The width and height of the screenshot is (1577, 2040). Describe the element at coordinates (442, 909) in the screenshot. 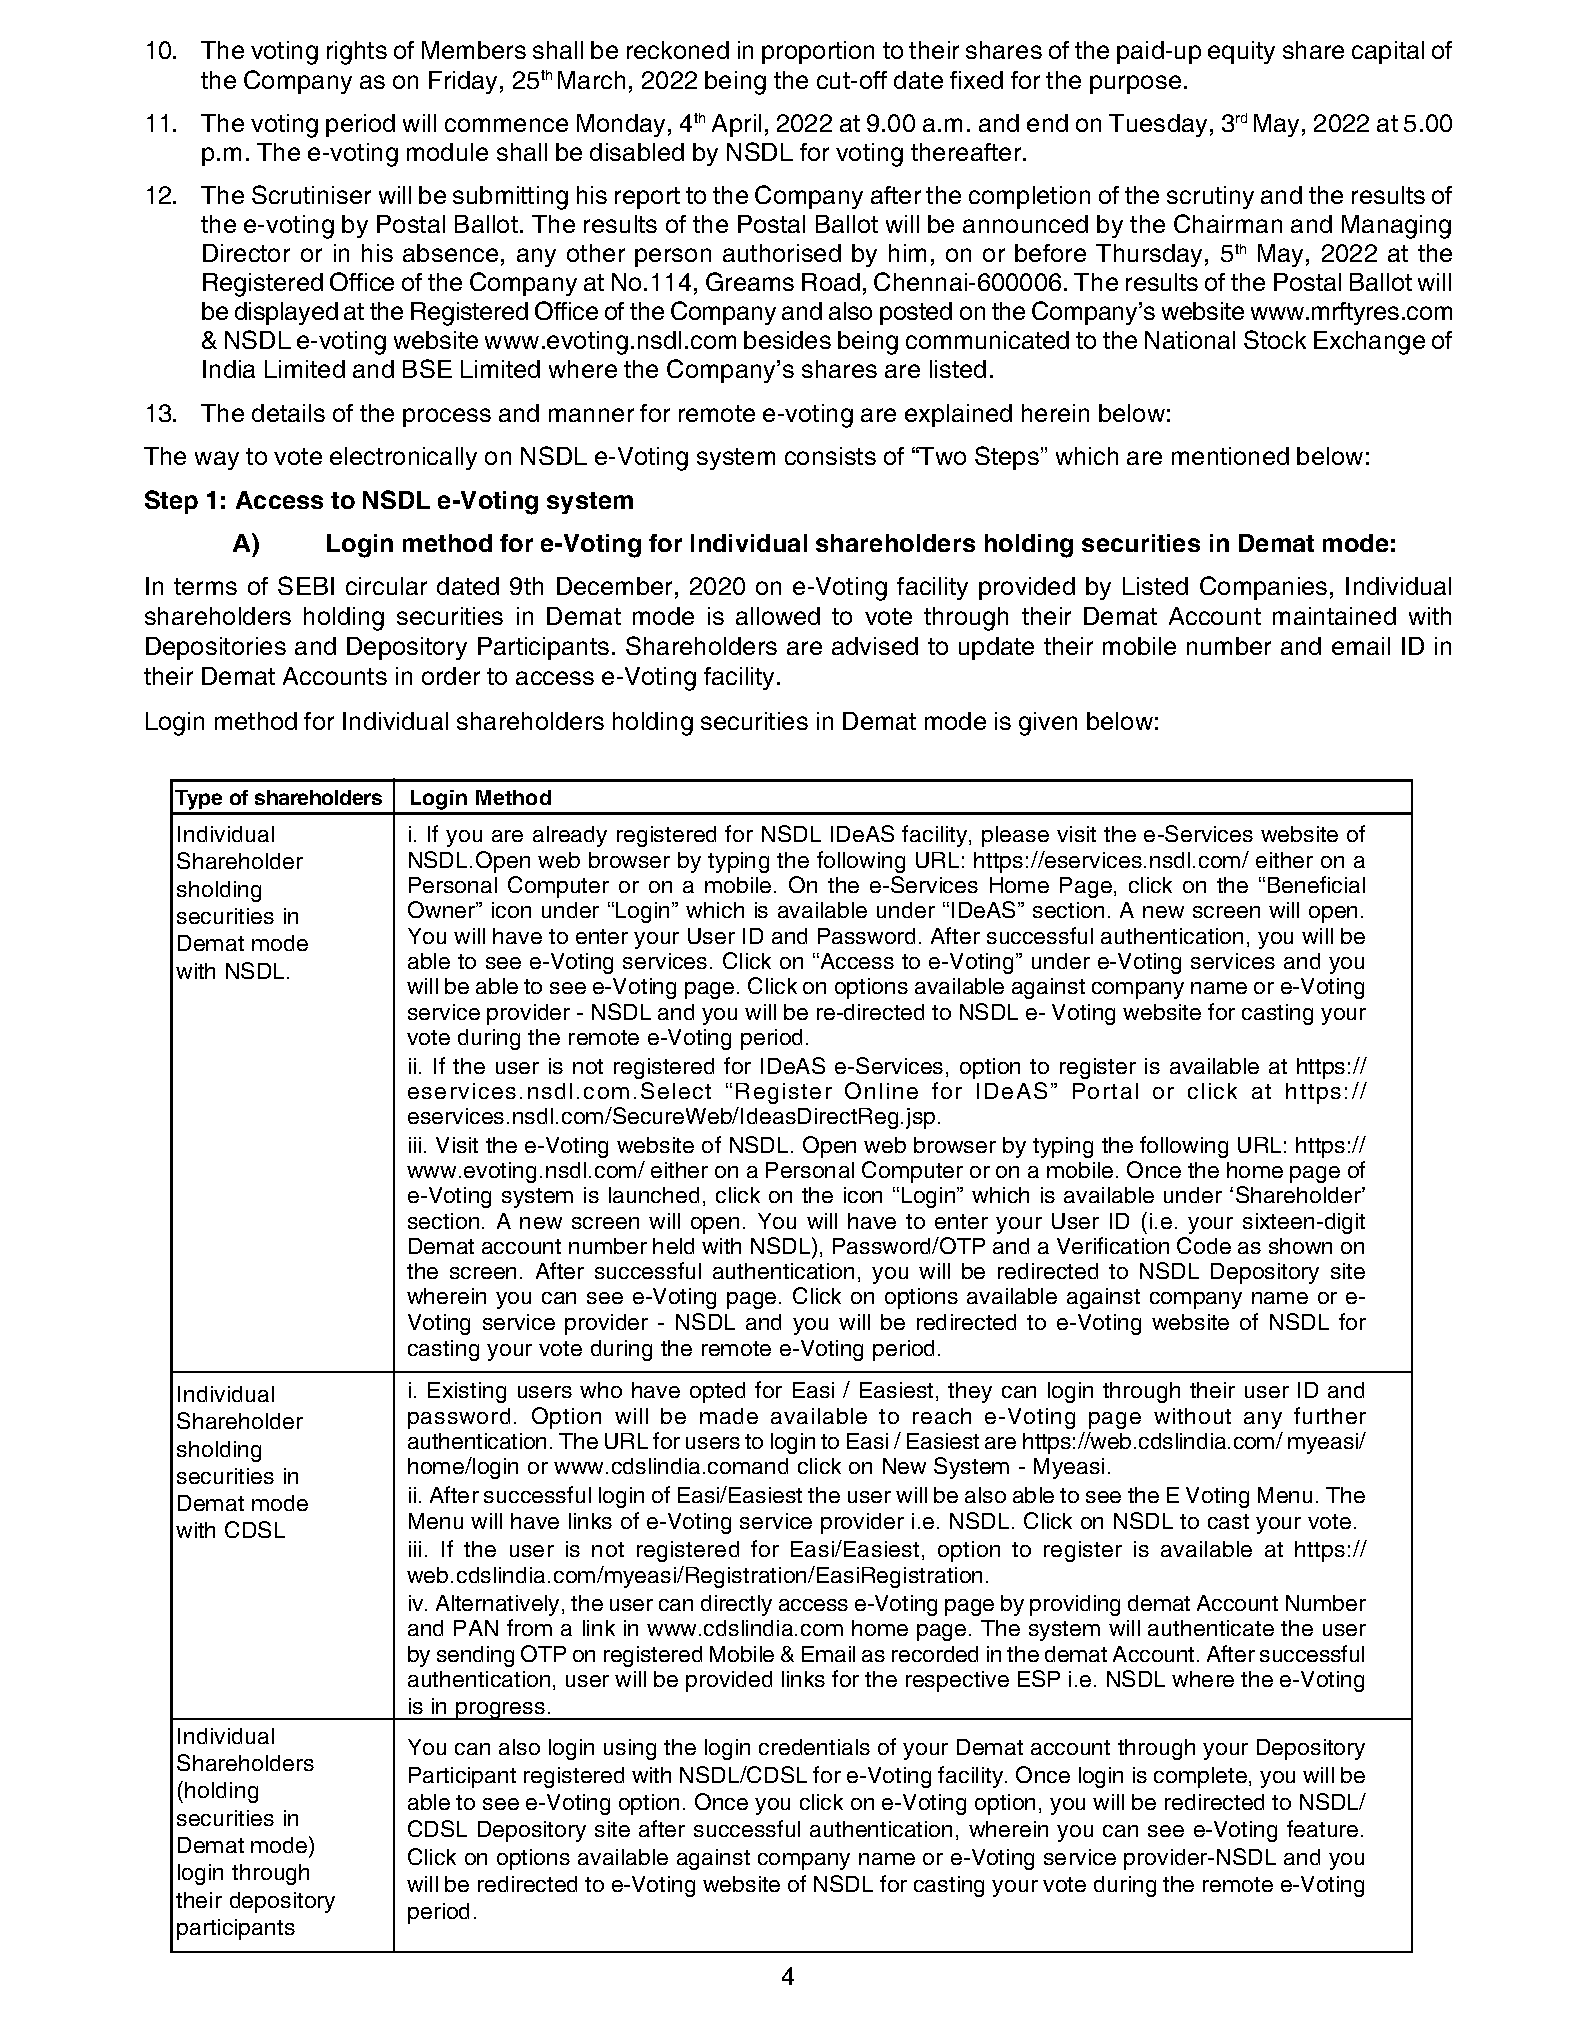

I see `Owner` at that location.
